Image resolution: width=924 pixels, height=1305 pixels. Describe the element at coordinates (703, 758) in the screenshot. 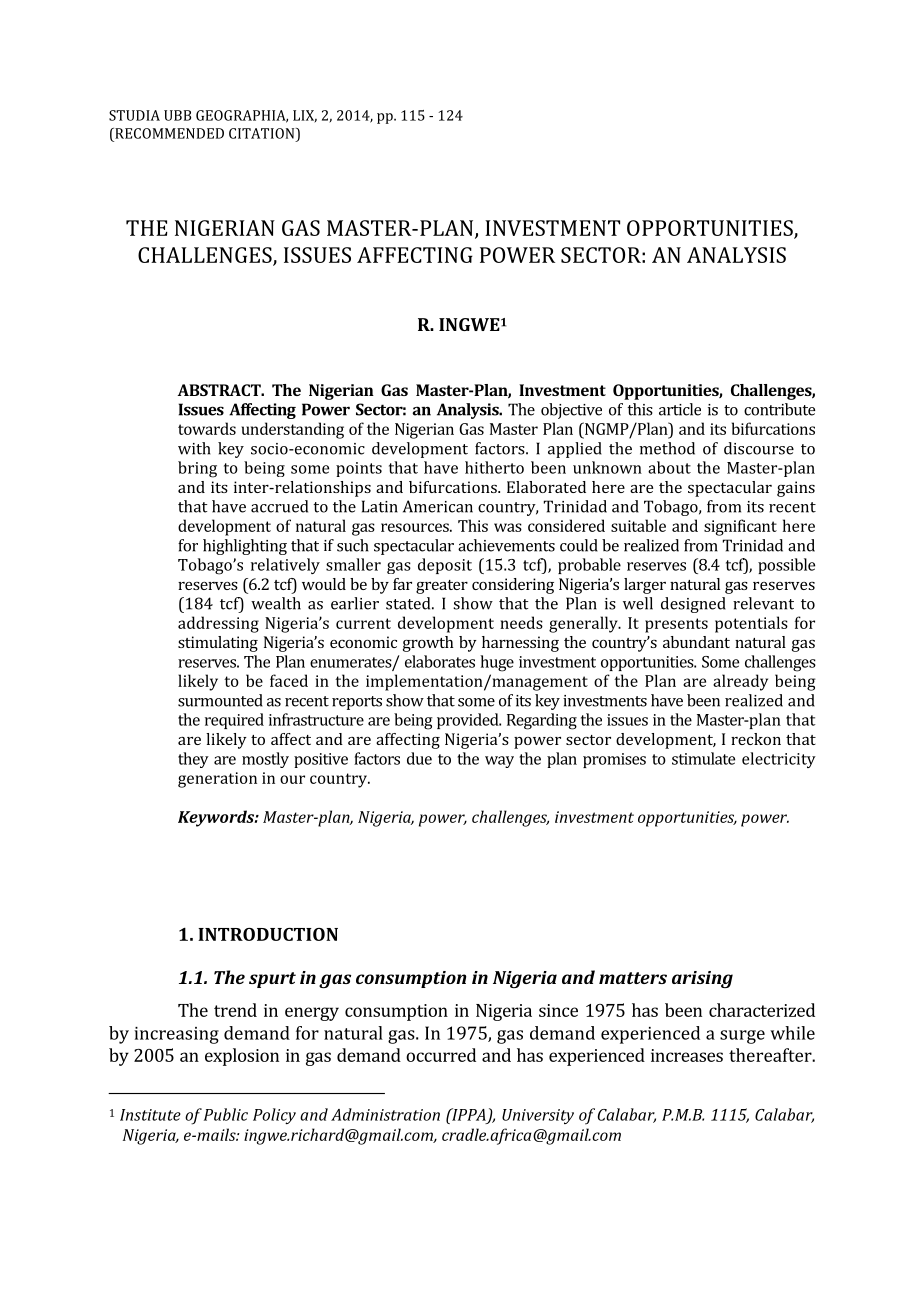

I see `stimulate` at that location.
